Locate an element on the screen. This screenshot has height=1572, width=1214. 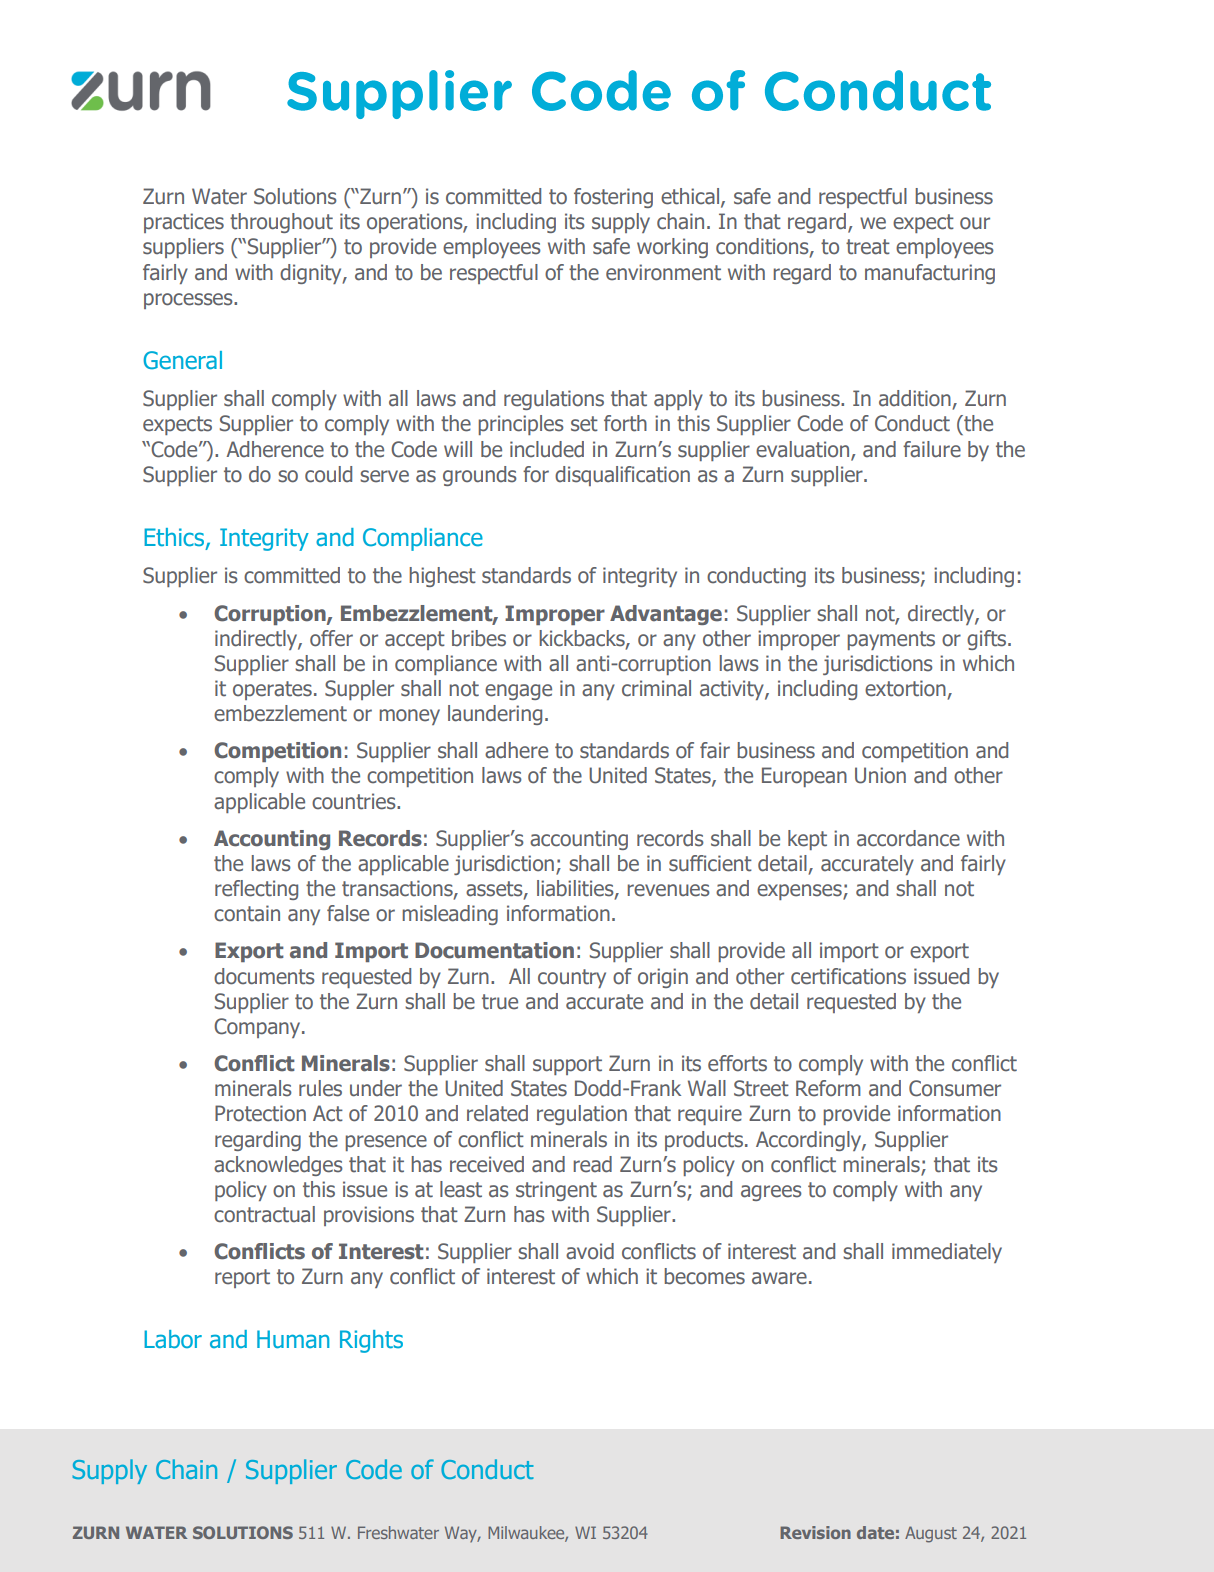
contractual is located at coordinates (264, 1214).
